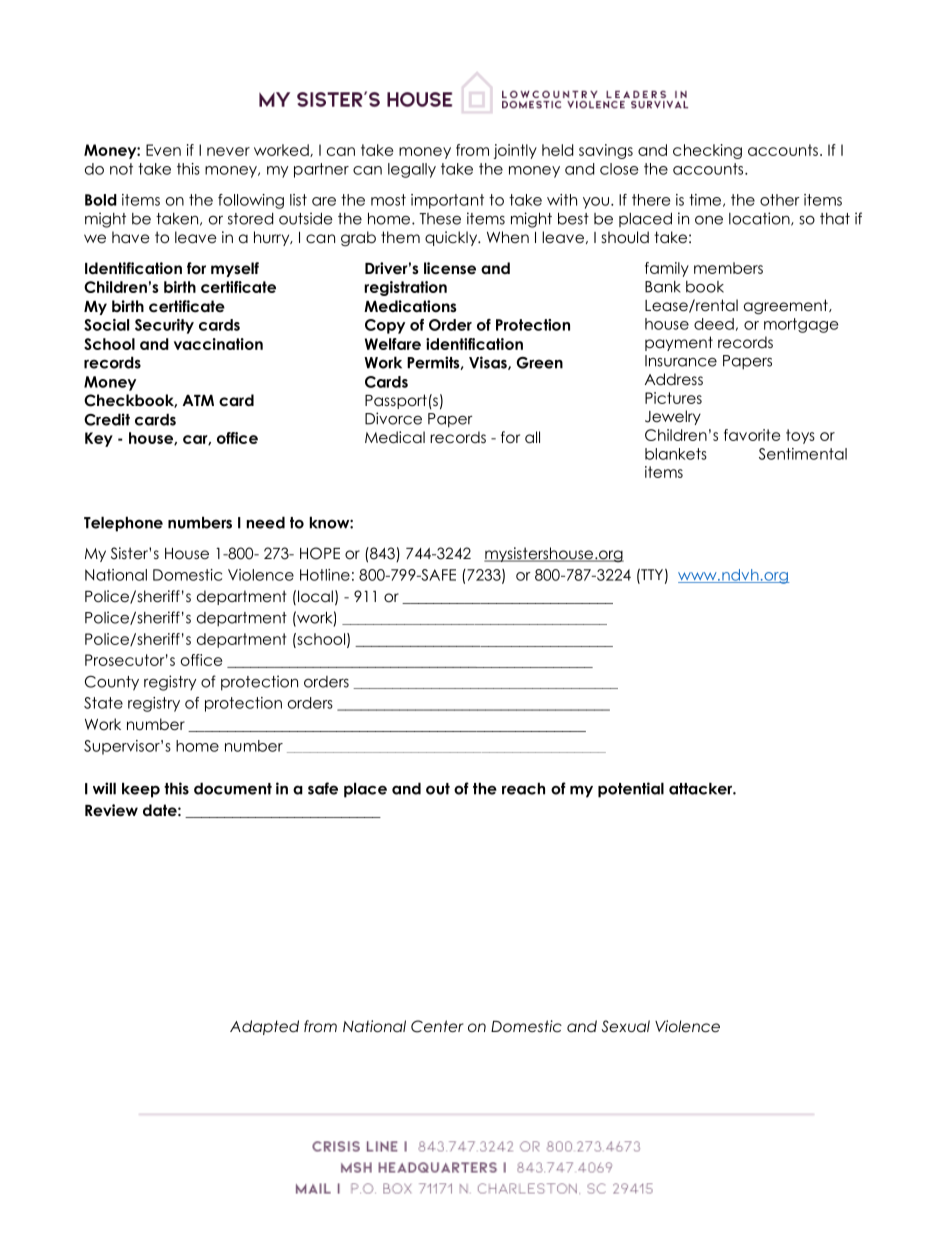 The height and width of the screenshot is (1233, 952). What do you see at coordinates (437, 1026) in the screenshot?
I see `Center` at bounding box center [437, 1026].
